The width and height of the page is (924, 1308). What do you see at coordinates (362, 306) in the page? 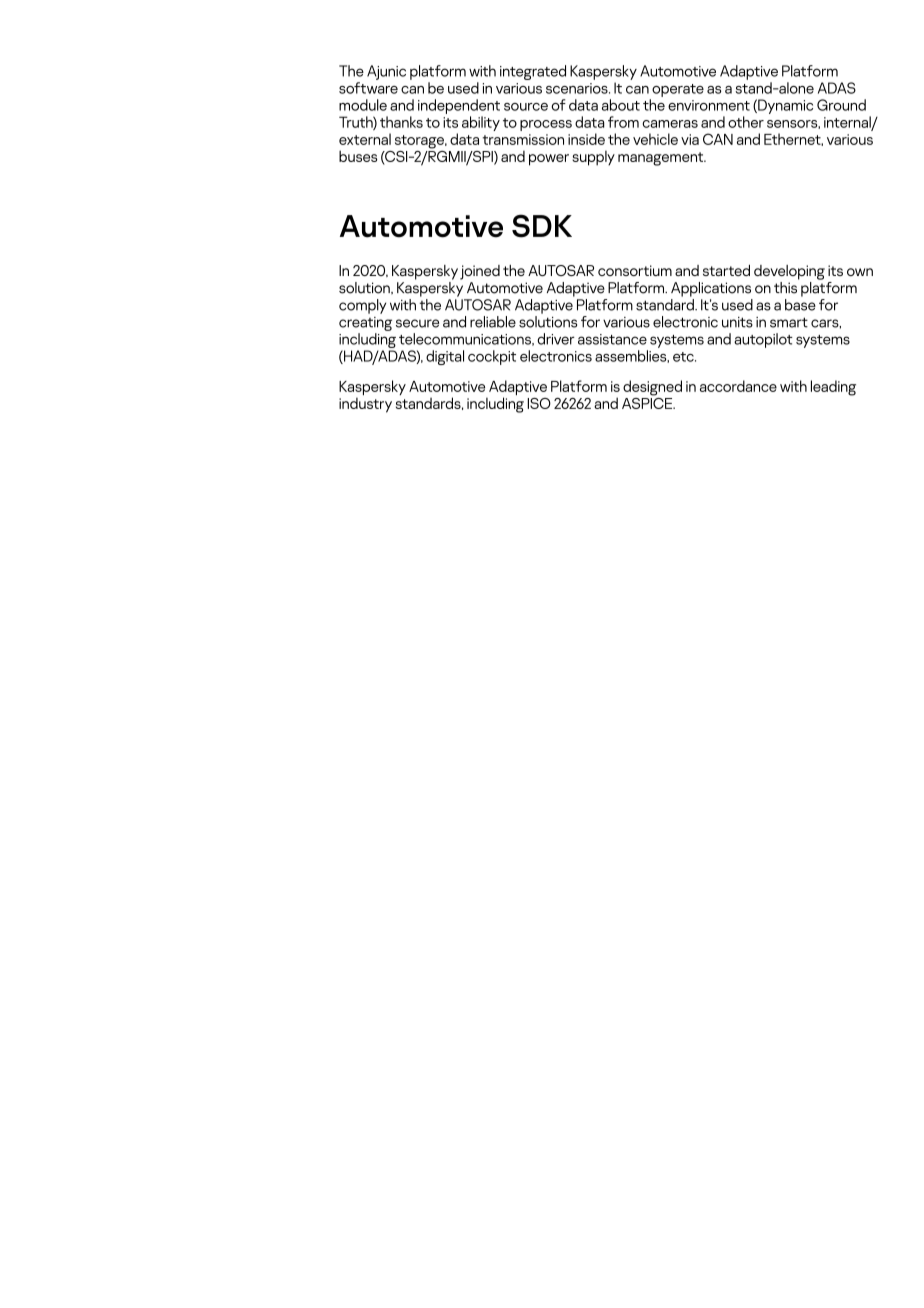
I see `comply` at bounding box center [362, 306].
